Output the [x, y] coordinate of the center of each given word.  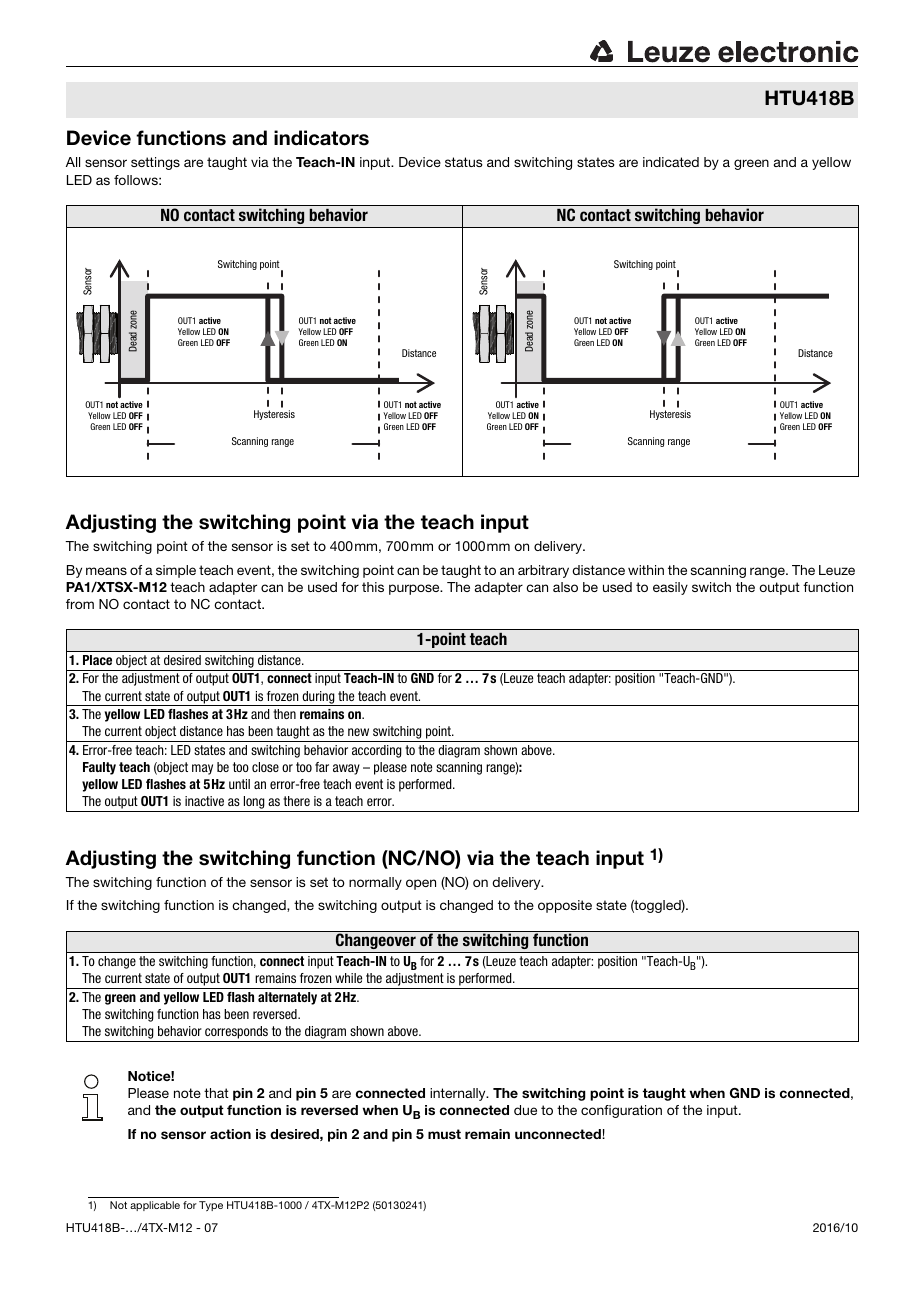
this [373, 587]
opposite [565, 906]
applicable [155, 1206]
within [646, 570]
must [444, 1134]
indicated [671, 162]
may [202, 769]
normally [375, 883]
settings [155, 163]
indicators [321, 138]
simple [176, 571]
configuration [621, 1111]
